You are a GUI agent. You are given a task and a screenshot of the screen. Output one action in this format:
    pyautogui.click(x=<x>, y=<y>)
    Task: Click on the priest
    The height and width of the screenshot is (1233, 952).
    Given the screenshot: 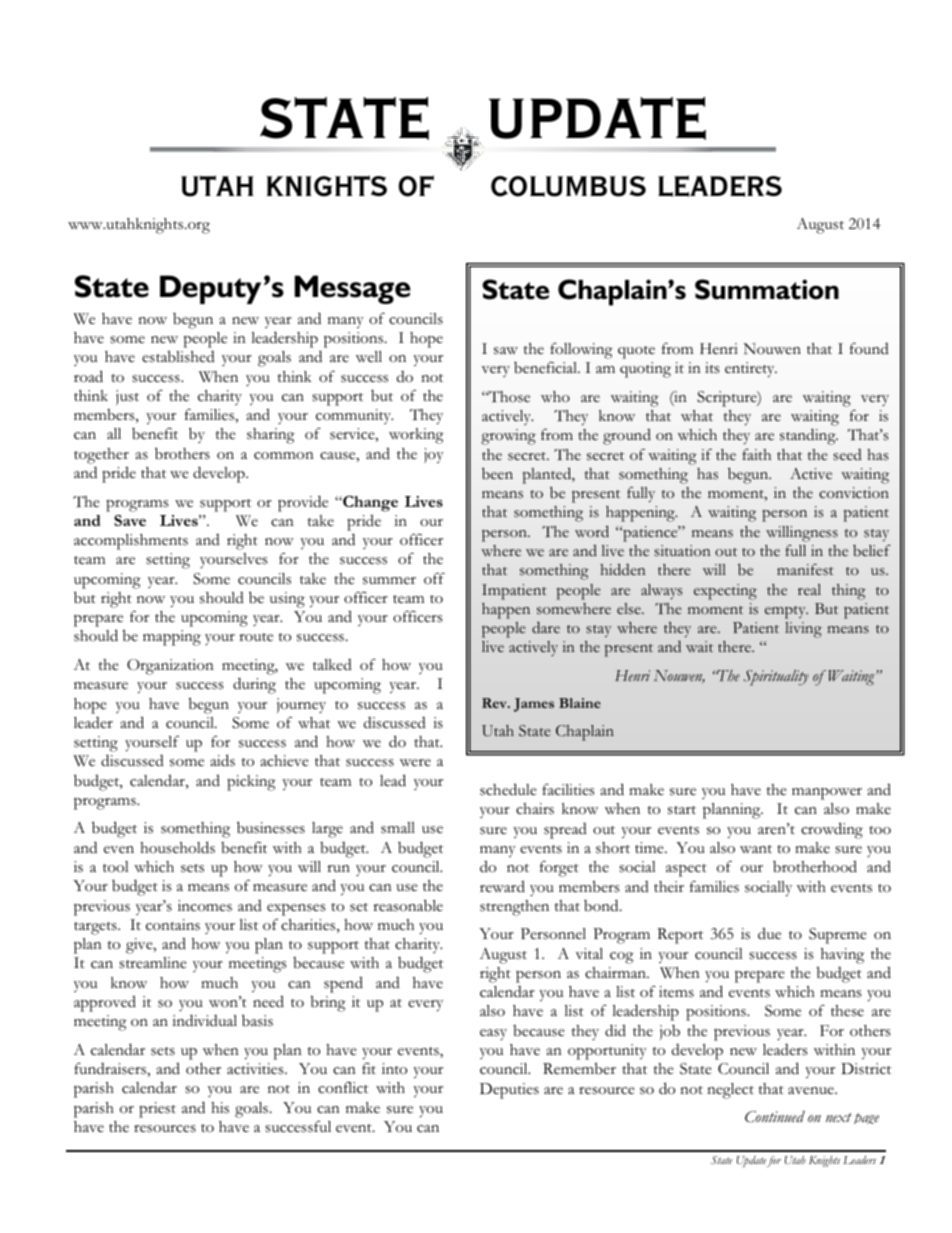 What is the action you would take?
    pyautogui.click(x=157, y=1110)
